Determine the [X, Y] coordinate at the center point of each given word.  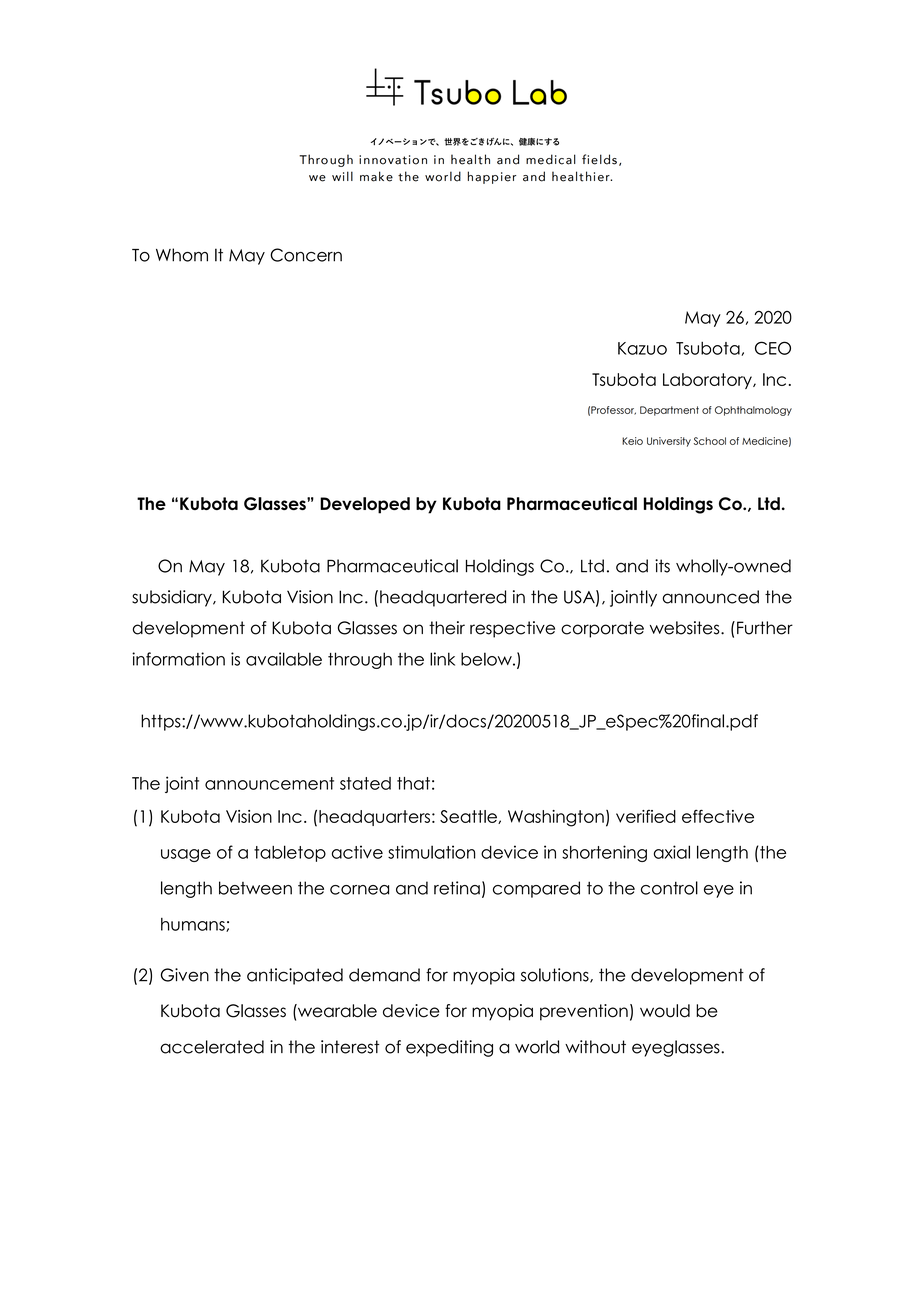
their [447, 628]
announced [710, 597]
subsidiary [173, 598]
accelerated [212, 1047]
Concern [306, 255]
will [342, 176]
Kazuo [642, 348]
